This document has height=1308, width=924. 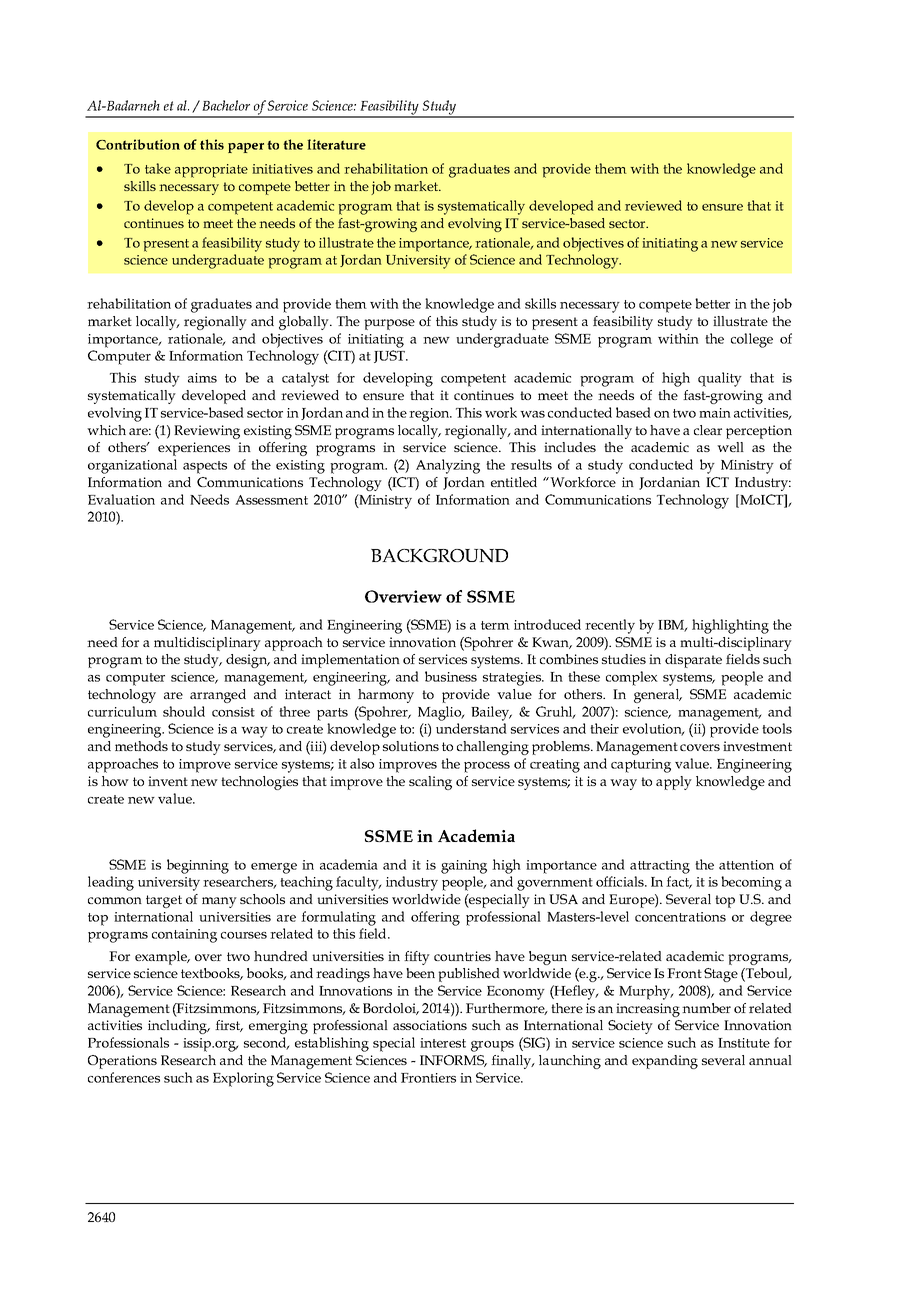 I want to click on Contribution, so click(x=138, y=144).
